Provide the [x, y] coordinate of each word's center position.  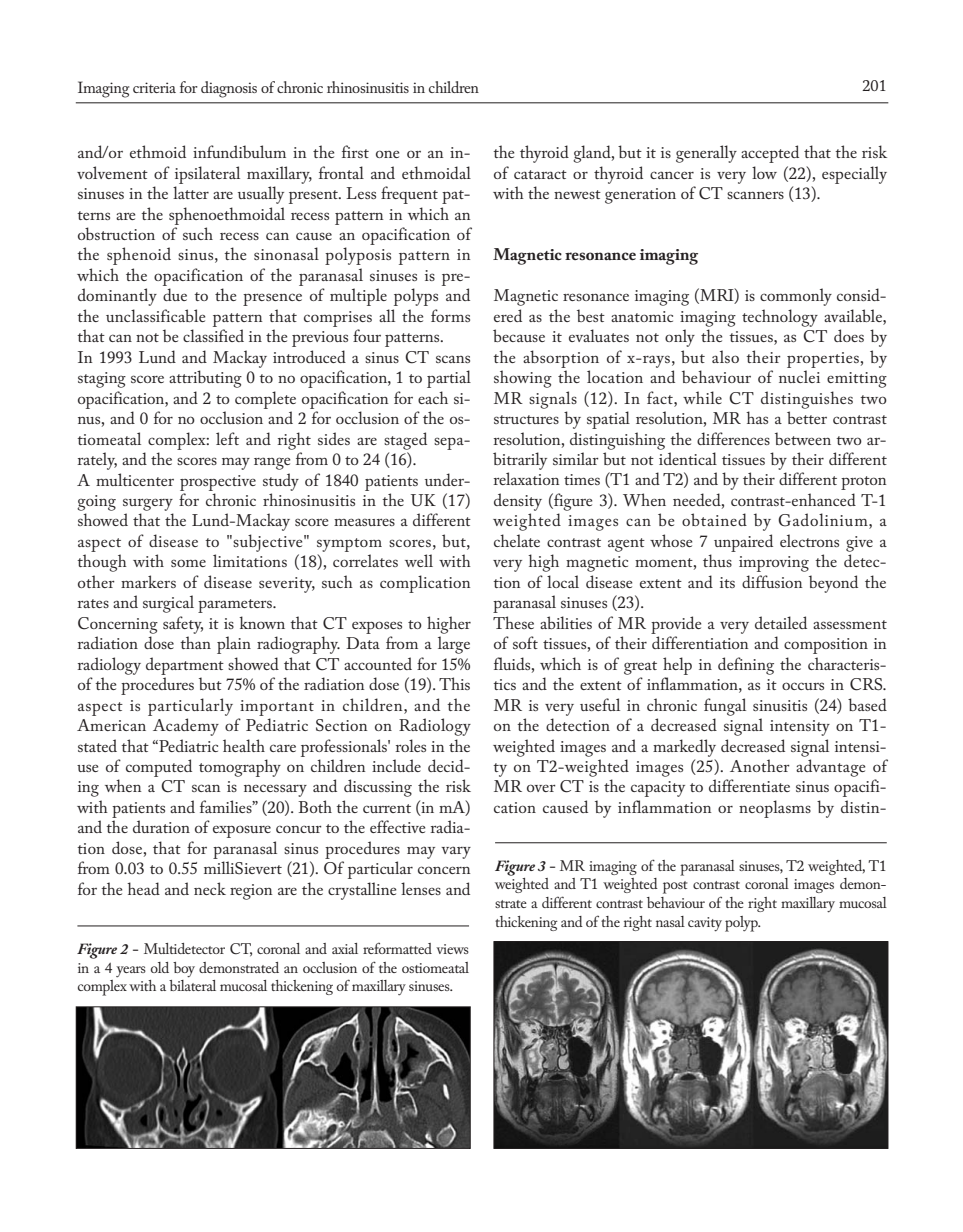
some [188, 563]
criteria [154, 87]
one [387, 154]
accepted [770, 154]
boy [184, 970]
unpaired [743, 543]
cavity [705, 924]
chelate [517, 540]
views [452, 949]
